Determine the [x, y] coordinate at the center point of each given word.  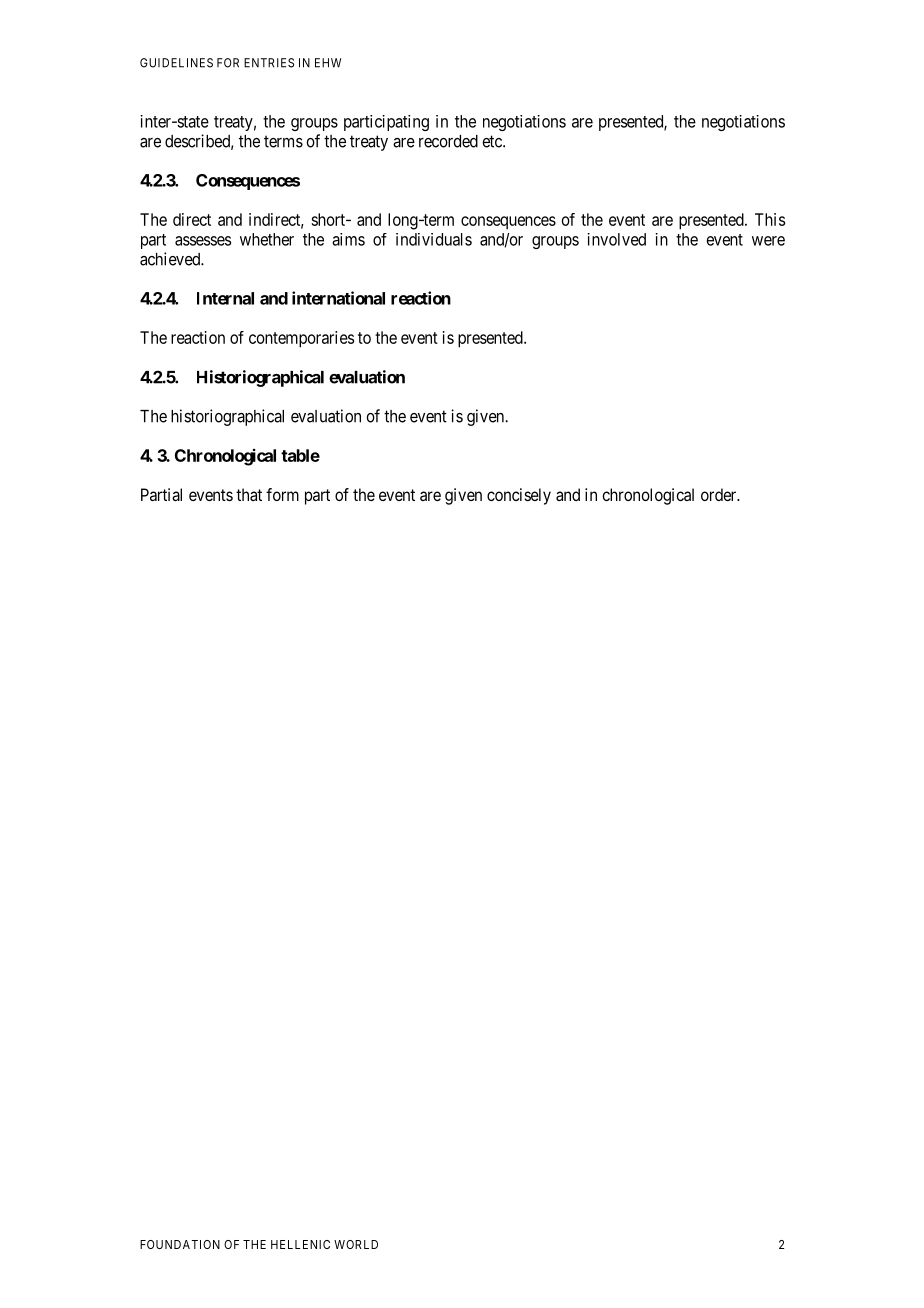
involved [616, 239]
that [249, 494]
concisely [519, 496]
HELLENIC [300, 1244]
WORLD [356, 1244]
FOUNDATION [180, 1244]
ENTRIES [269, 63]
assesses [203, 241]
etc [493, 141]
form [282, 494]
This [770, 219]
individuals [434, 239]
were [768, 241]
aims [348, 239]
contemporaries [301, 339]
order [720, 494]
